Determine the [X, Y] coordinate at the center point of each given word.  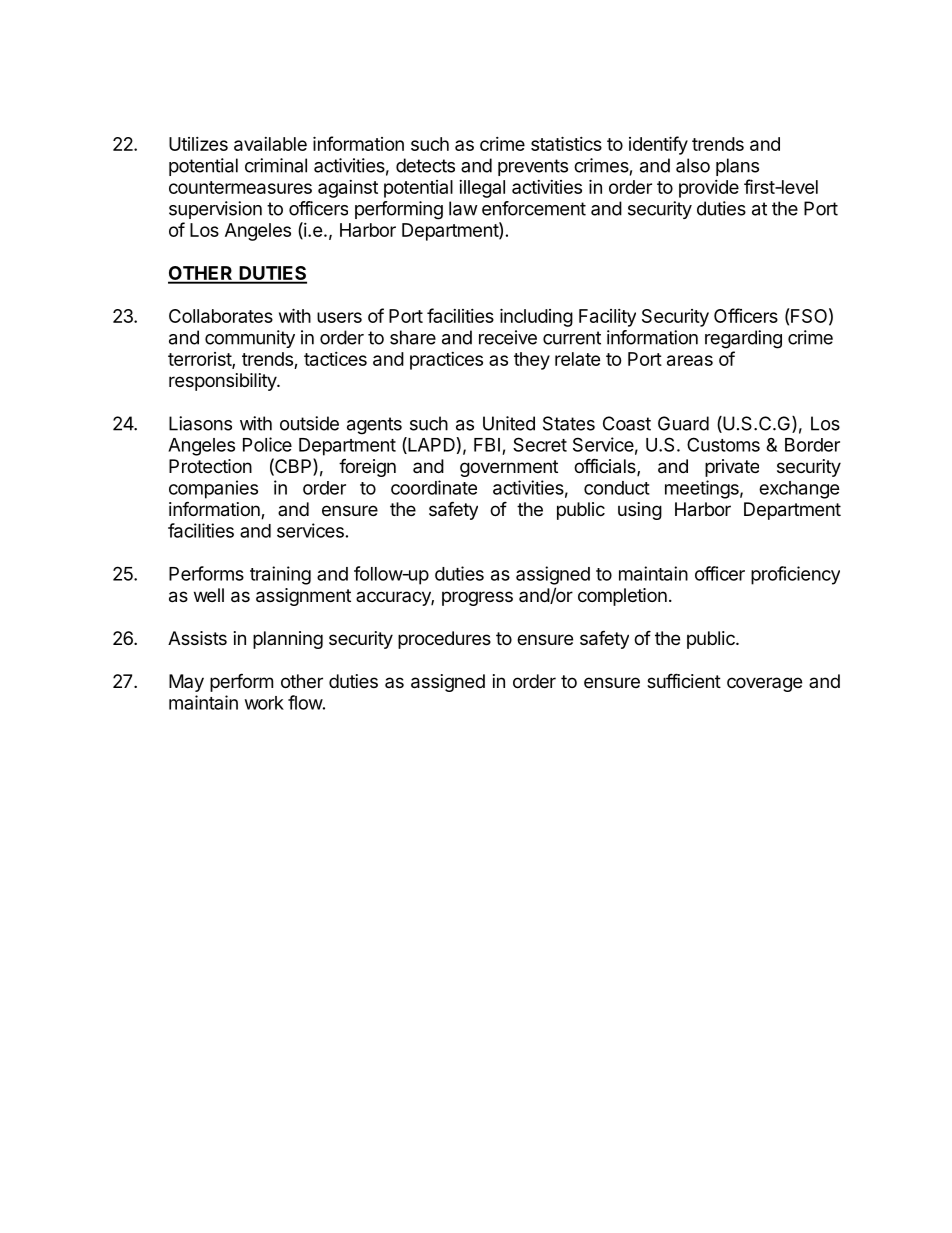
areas [690, 360]
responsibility [223, 382]
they [532, 361]
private [732, 468]
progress [477, 598]
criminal [276, 165]
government [509, 468]
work [264, 703]
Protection [210, 466]
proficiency [795, 575]
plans [737, 167]
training [280, 575]
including [536, 317]
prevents [533, 167]
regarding [743, 339]
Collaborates [221, 316]
